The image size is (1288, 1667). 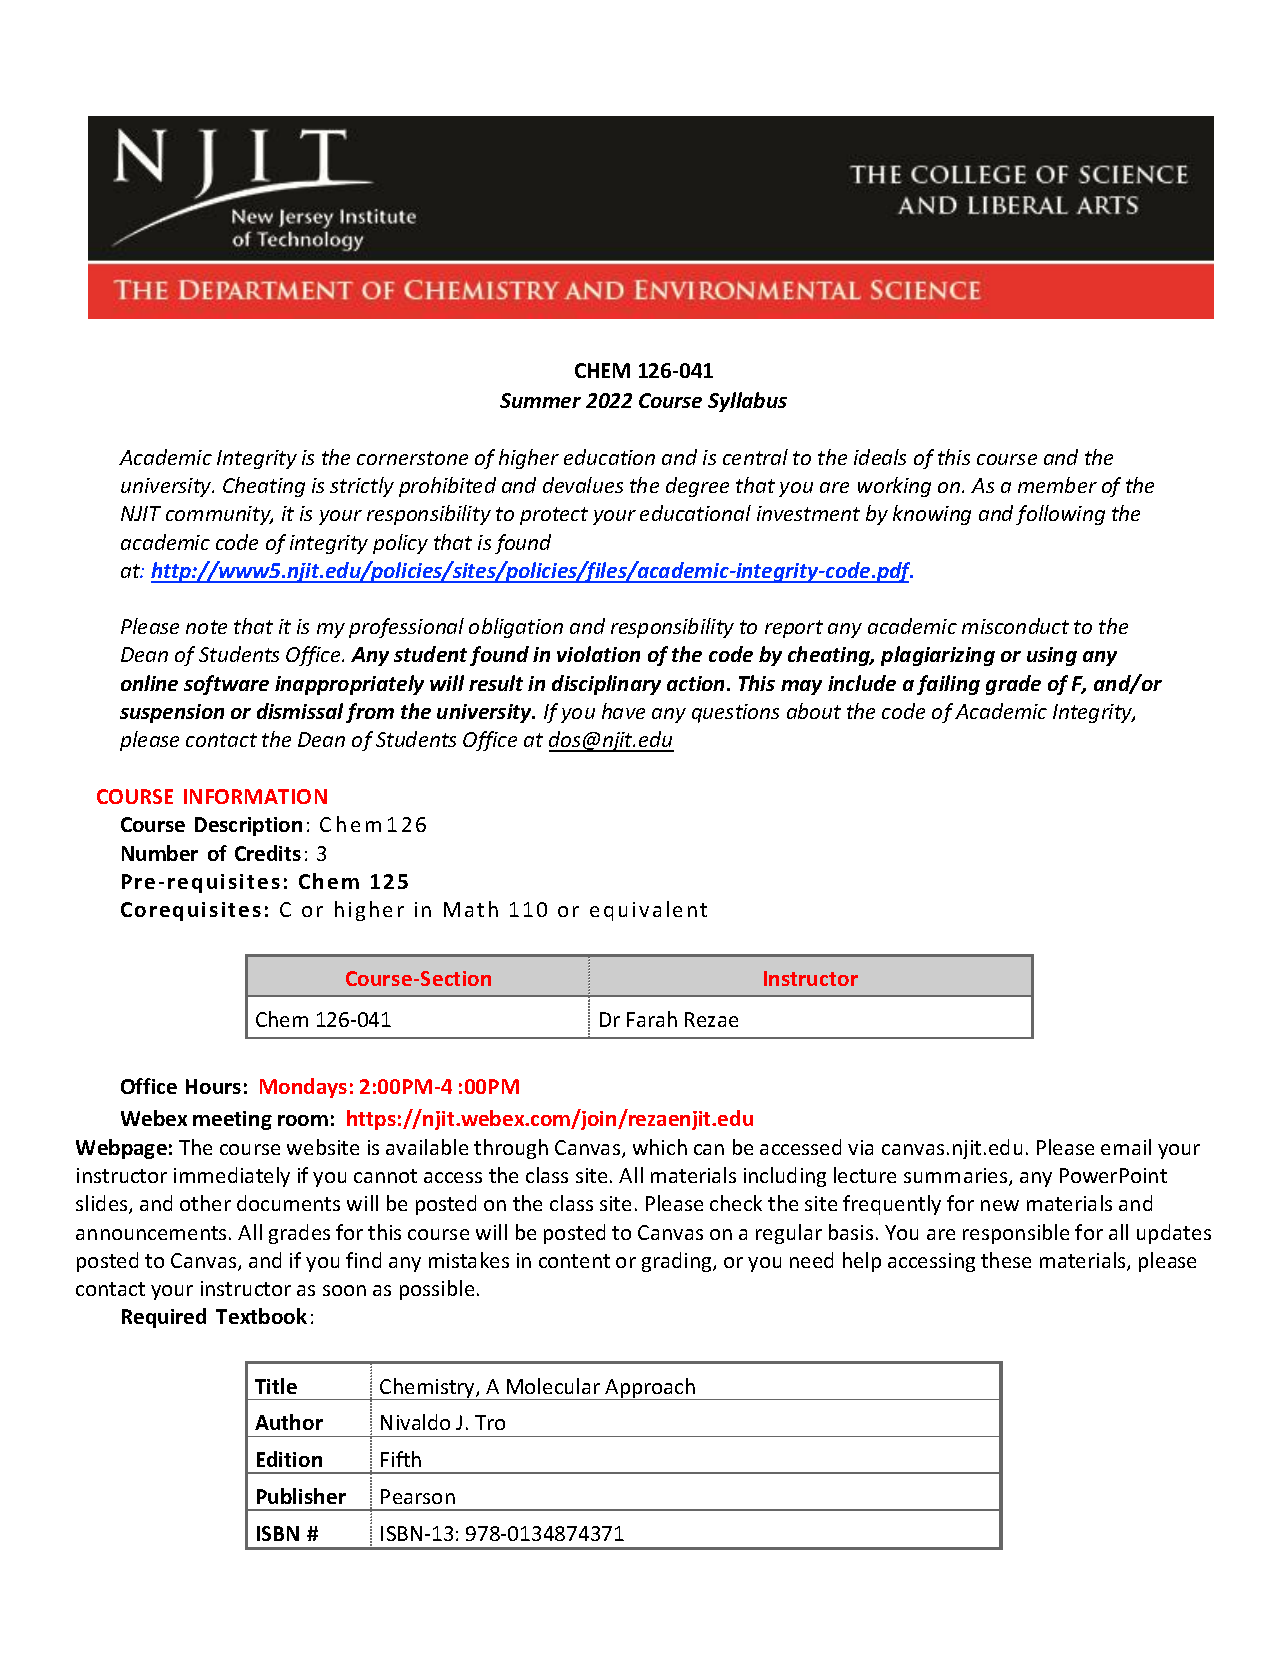 What do you see at coordinates (1000, 1205) in the screenshot?
I see `new` at bounding box center [1000, 1205].
